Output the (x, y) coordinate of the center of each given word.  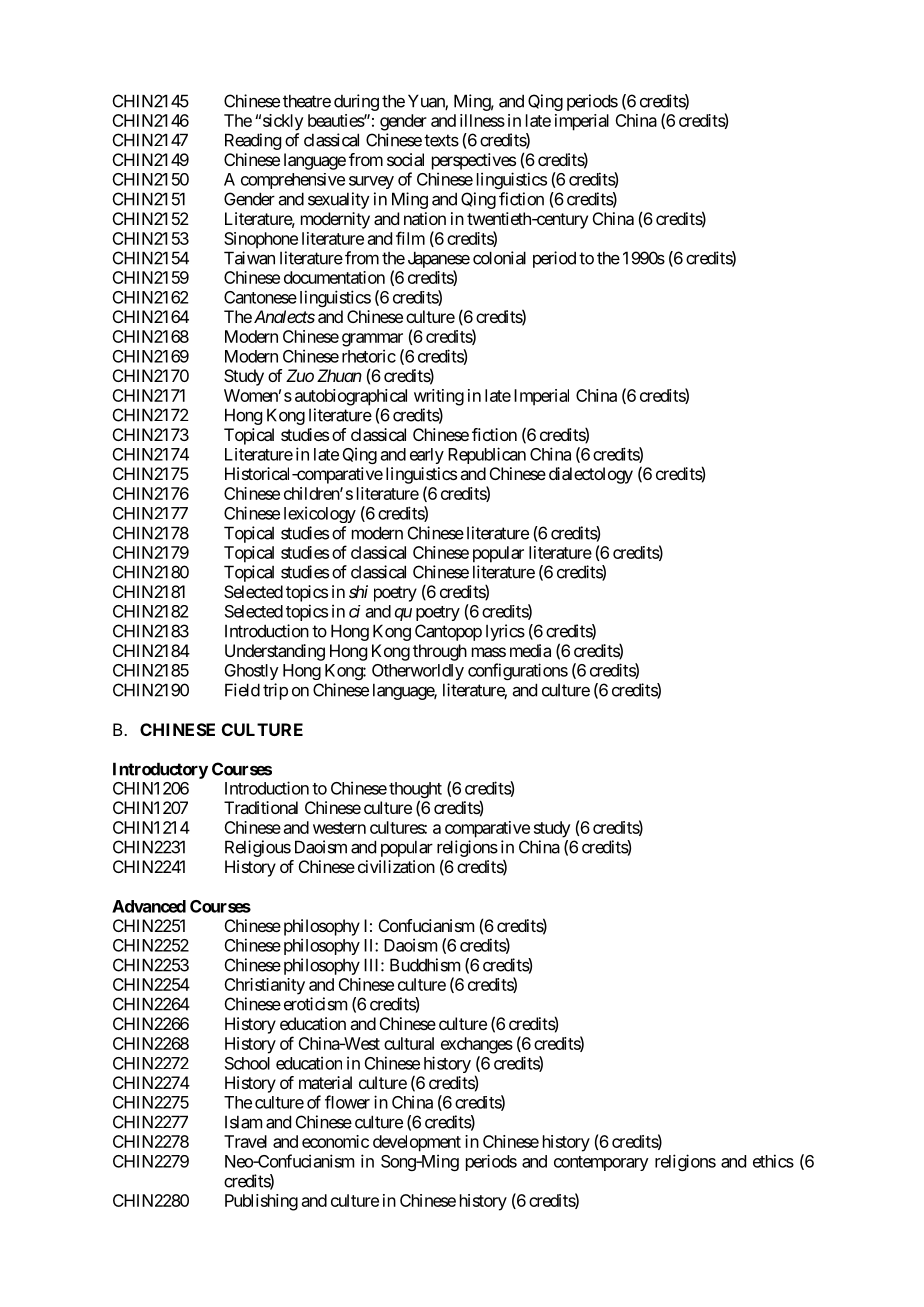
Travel (245, 1141)
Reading (253, 141)
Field (242, 690)
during (356, 102)
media (530, 650)
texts (441, 140)
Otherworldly (418, 672)
